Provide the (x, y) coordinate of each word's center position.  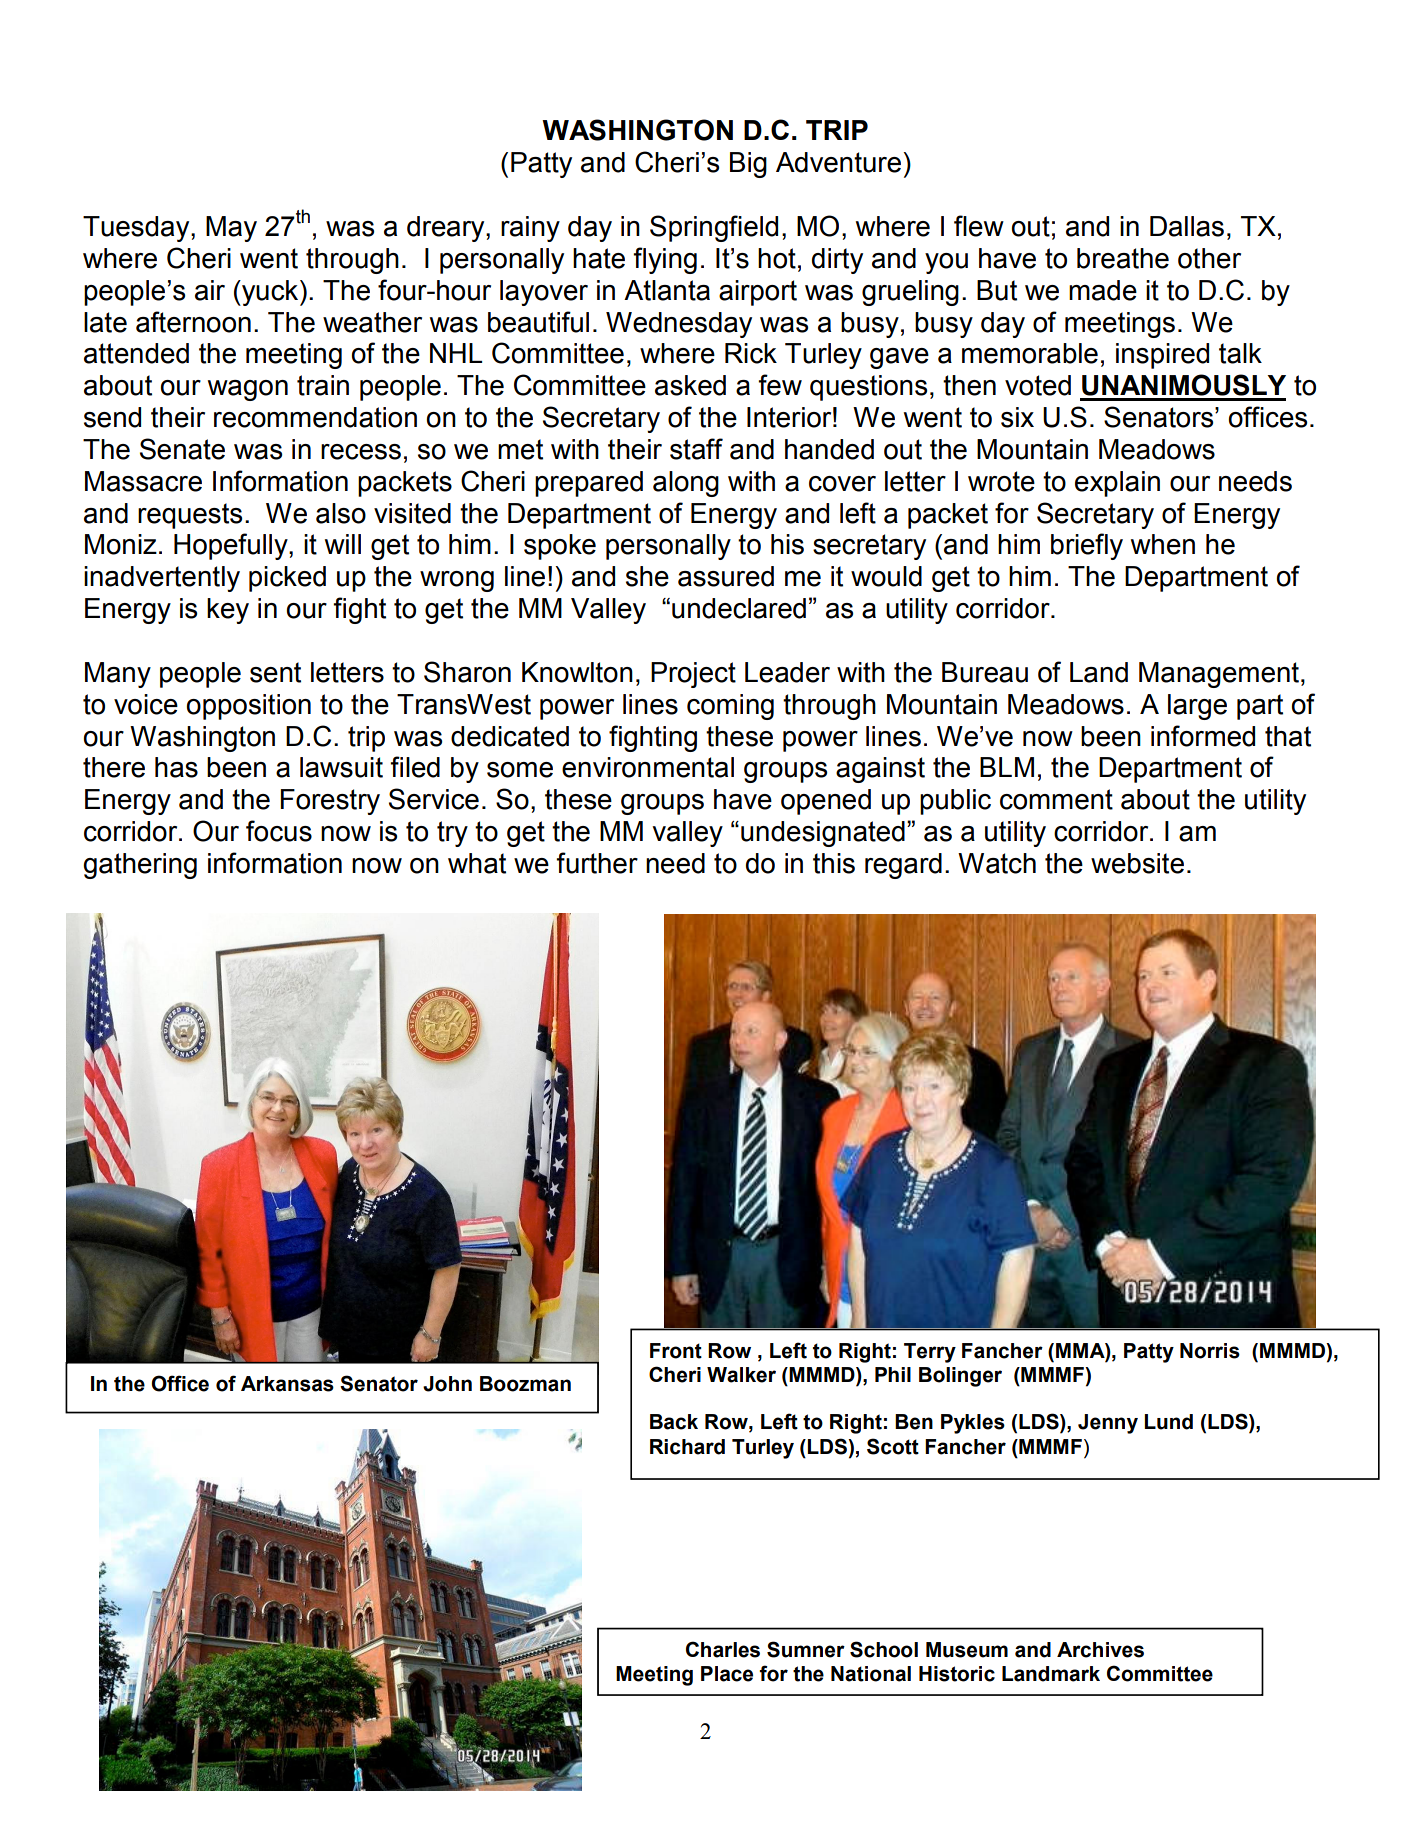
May (231, 229)
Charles (723, 1649)
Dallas (1187, 226)
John (447, 1384)
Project (693, 675)
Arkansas (287, 1384)
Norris (1210, 1351)
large (1197, 707)
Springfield (714, 228)
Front (676, 1351)
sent (275, 672)
